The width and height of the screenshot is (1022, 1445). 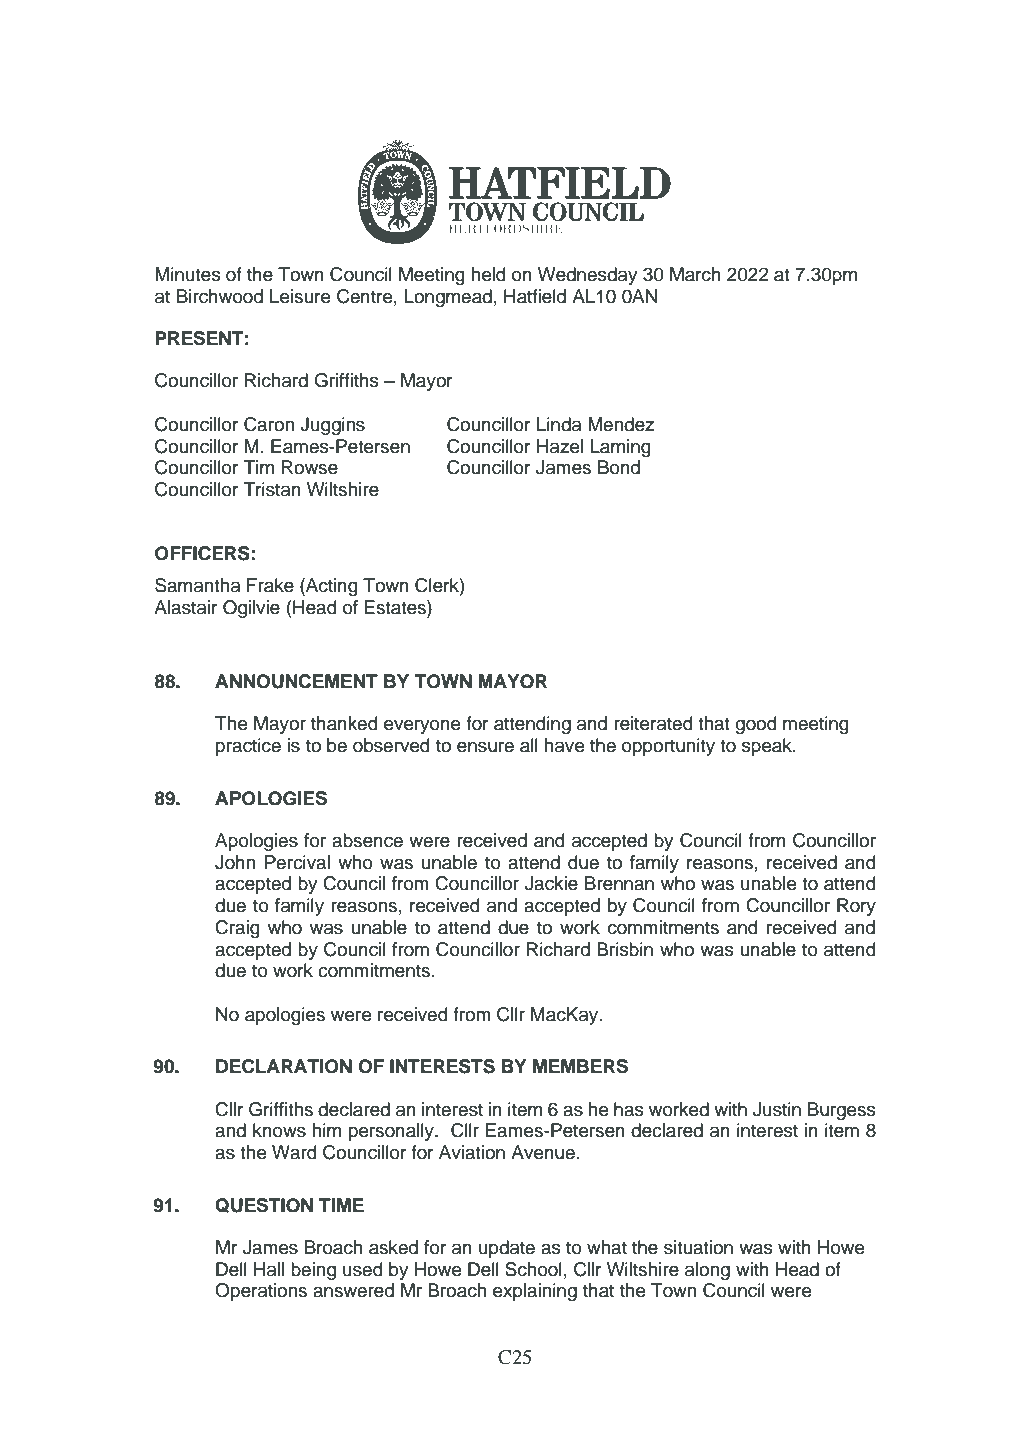 What do you see at coordinates (756, 725) in the screenshot?
I see `good` at bounding box center [756, 725].
